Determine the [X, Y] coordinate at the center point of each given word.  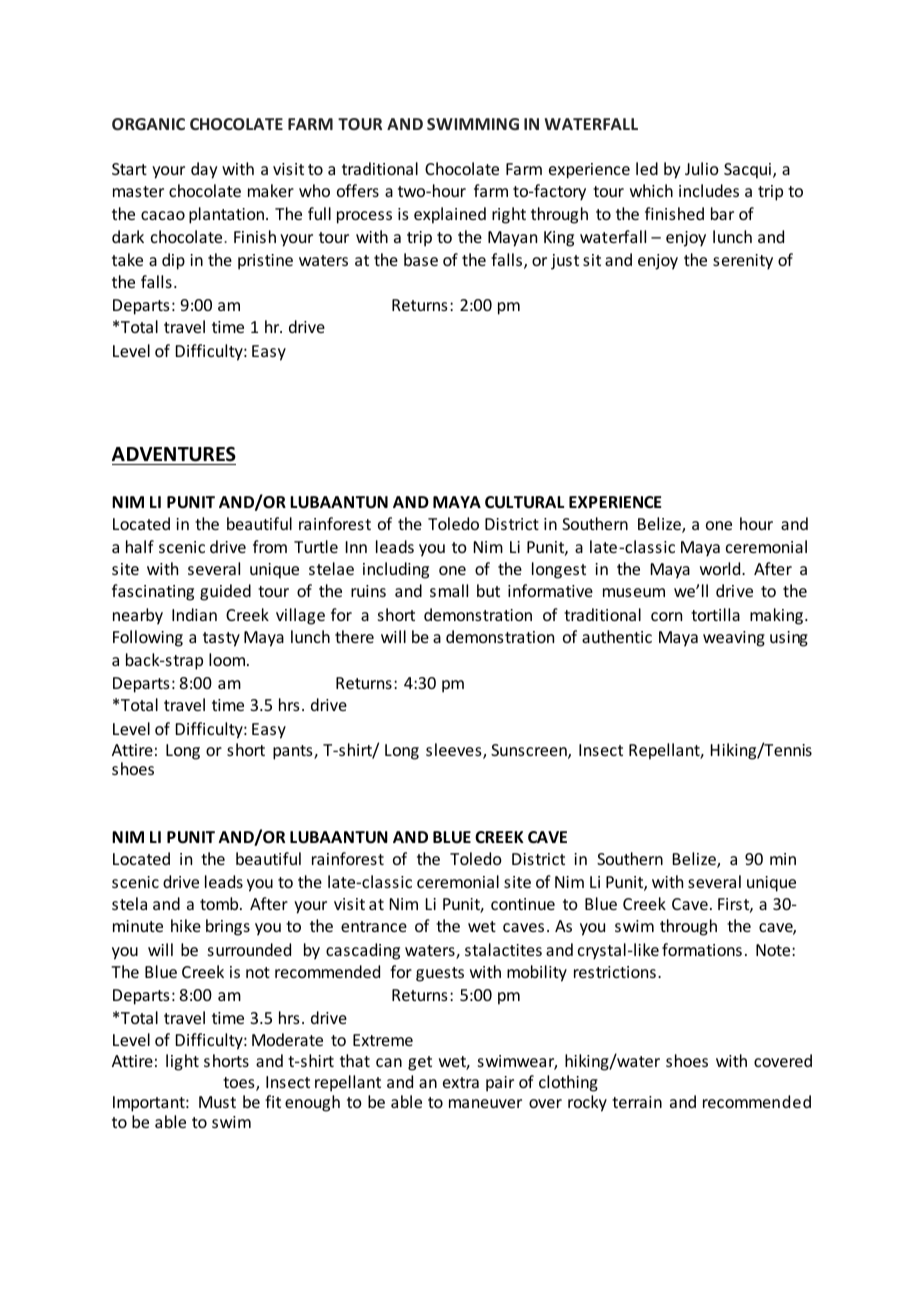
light [182, 1062]
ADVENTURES [174, 454]
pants [294, 752]
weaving [734, 639]
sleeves [455, 751]
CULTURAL [524, 502]
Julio [702, 168]
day [204, 170]
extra [461, 1082]
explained [450, 215]
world [721, 568]
